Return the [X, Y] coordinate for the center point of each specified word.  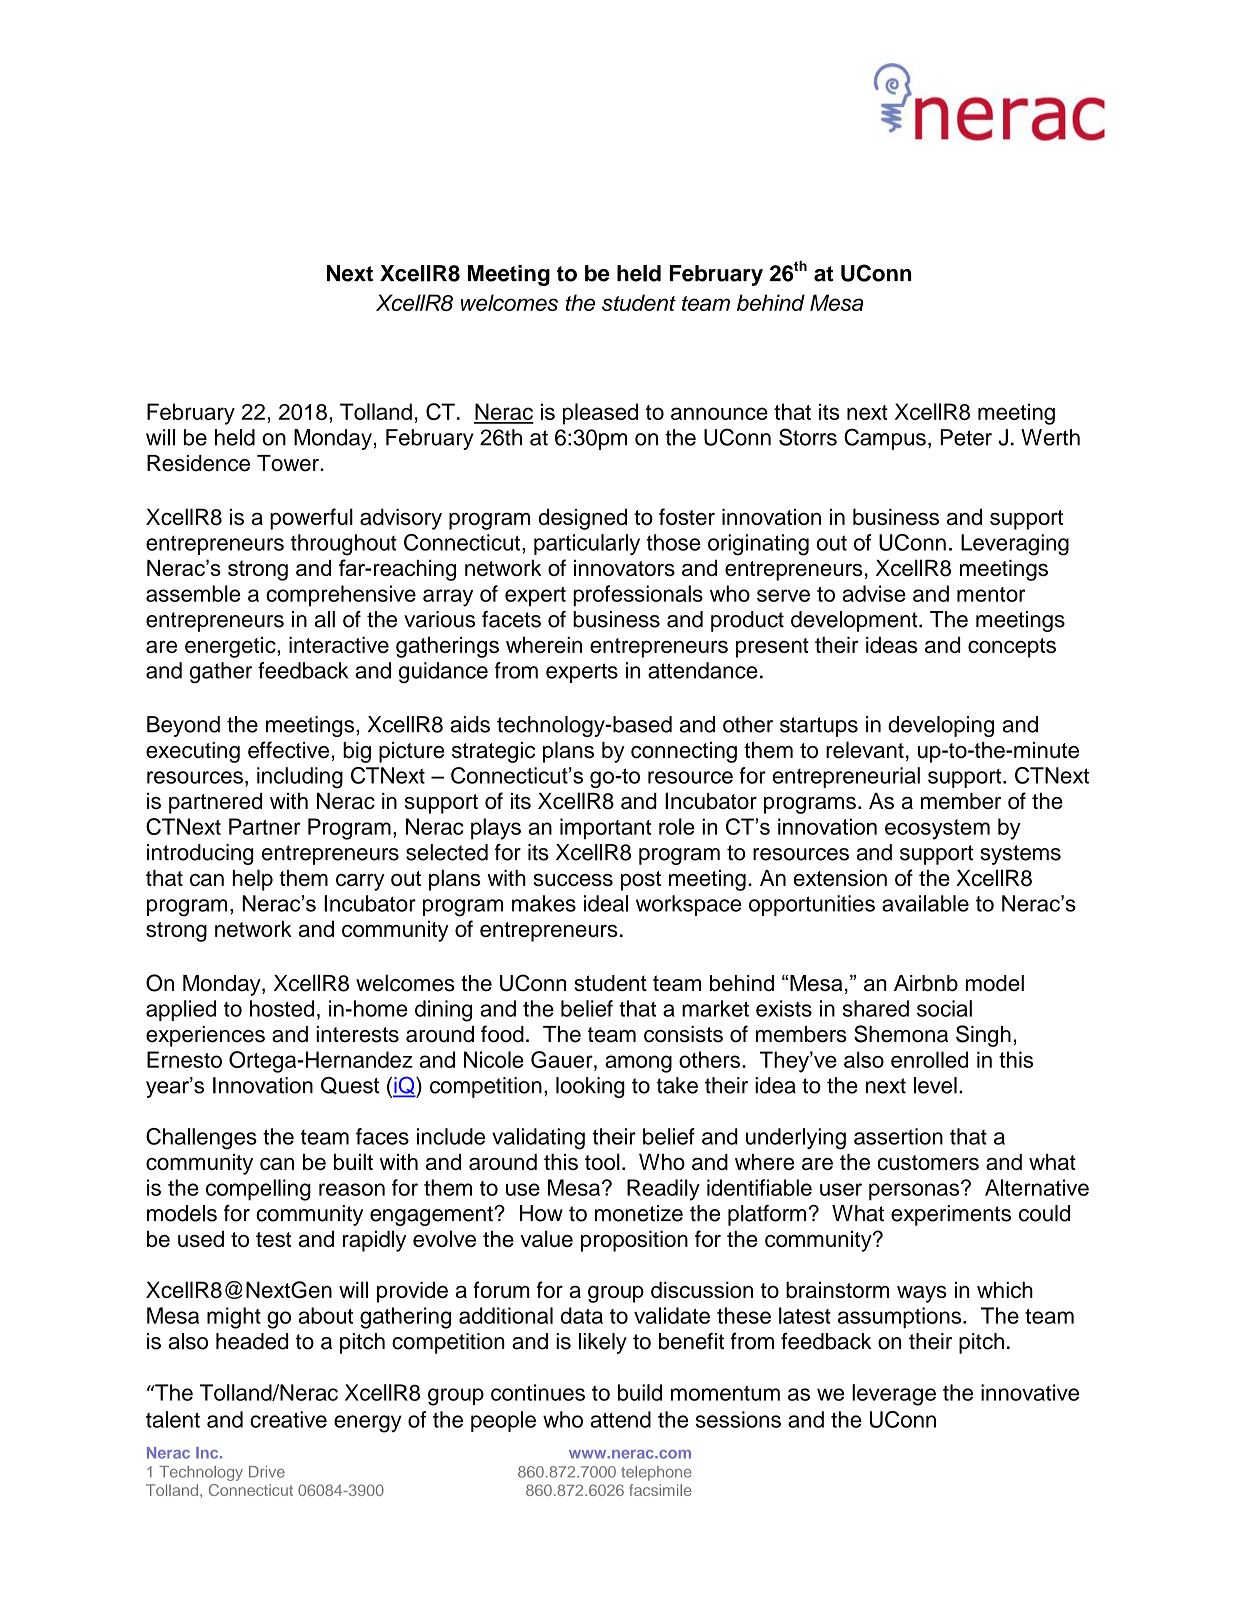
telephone [656, 1473]
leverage [894, 1395]
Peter [966, 437]
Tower [289, 463]
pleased [600, 414]
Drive [267, 1472]
